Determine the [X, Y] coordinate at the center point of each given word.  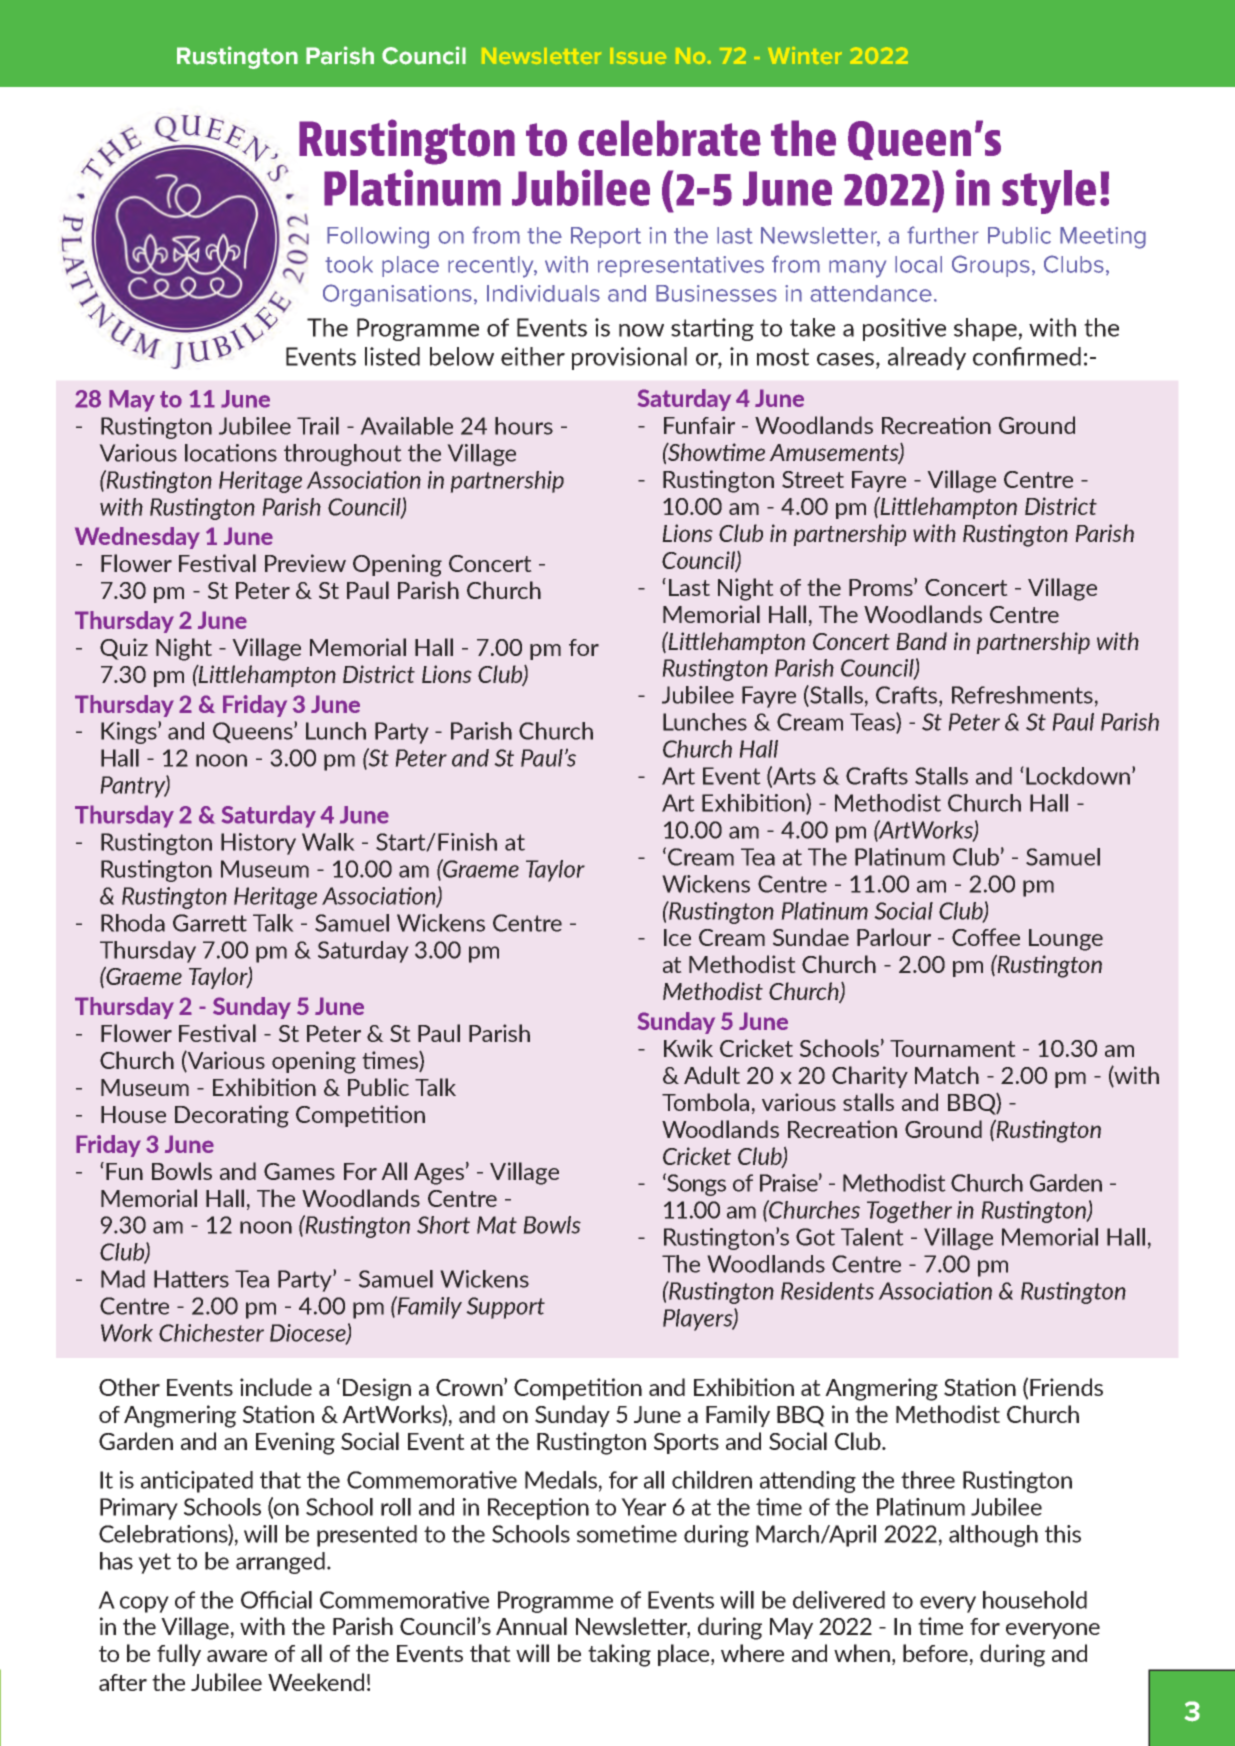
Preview [305, 563]
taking [619, 1655]
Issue [638, 56]
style [1049, 192]
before [935, 1653]
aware [237, 1656]
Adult [712, 1075]
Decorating [232, 1116]
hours [524, 426]
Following [378, 238]
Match [947, 1075]
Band [921, 641]
